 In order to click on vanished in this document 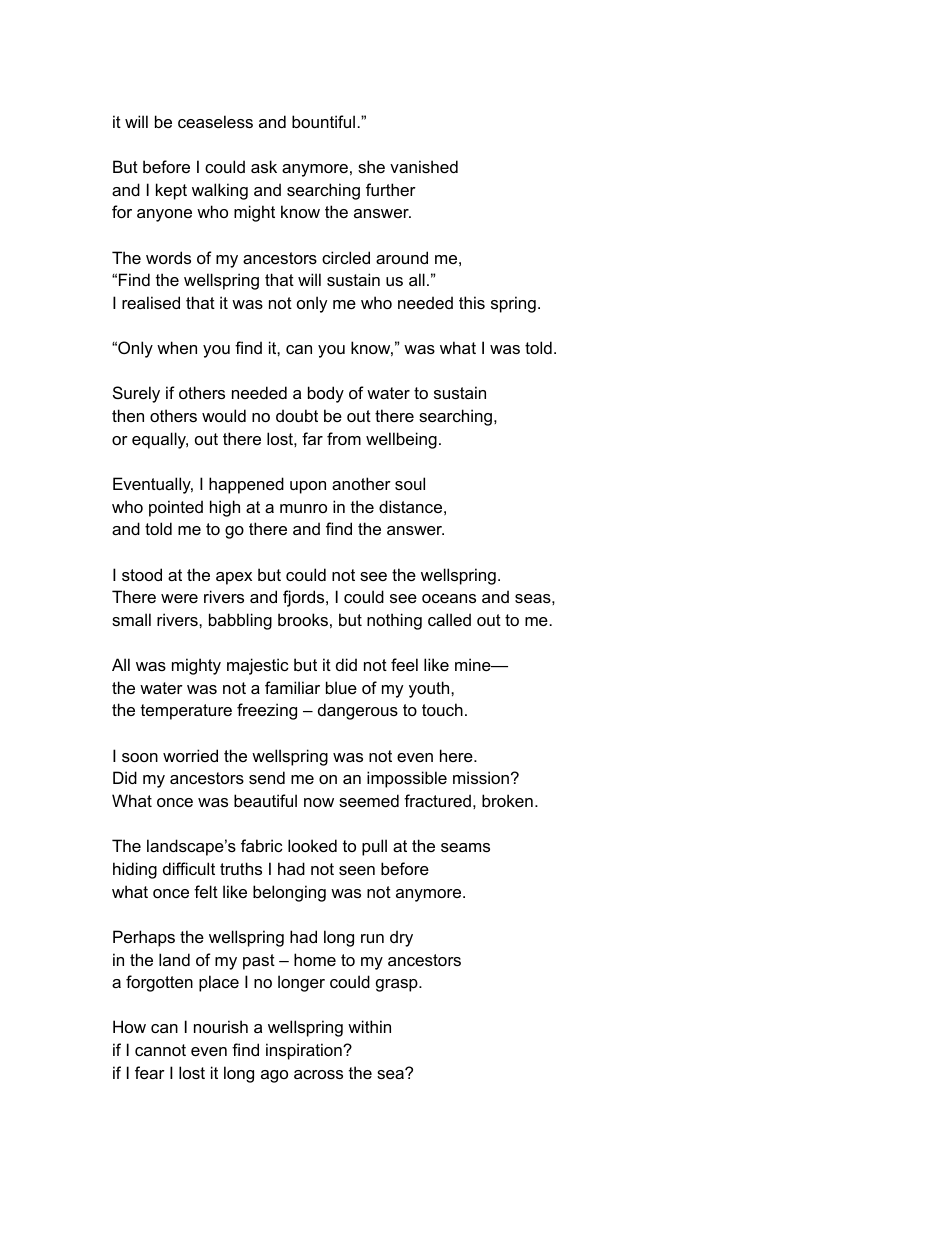, I will do `click(424, 166)`.
